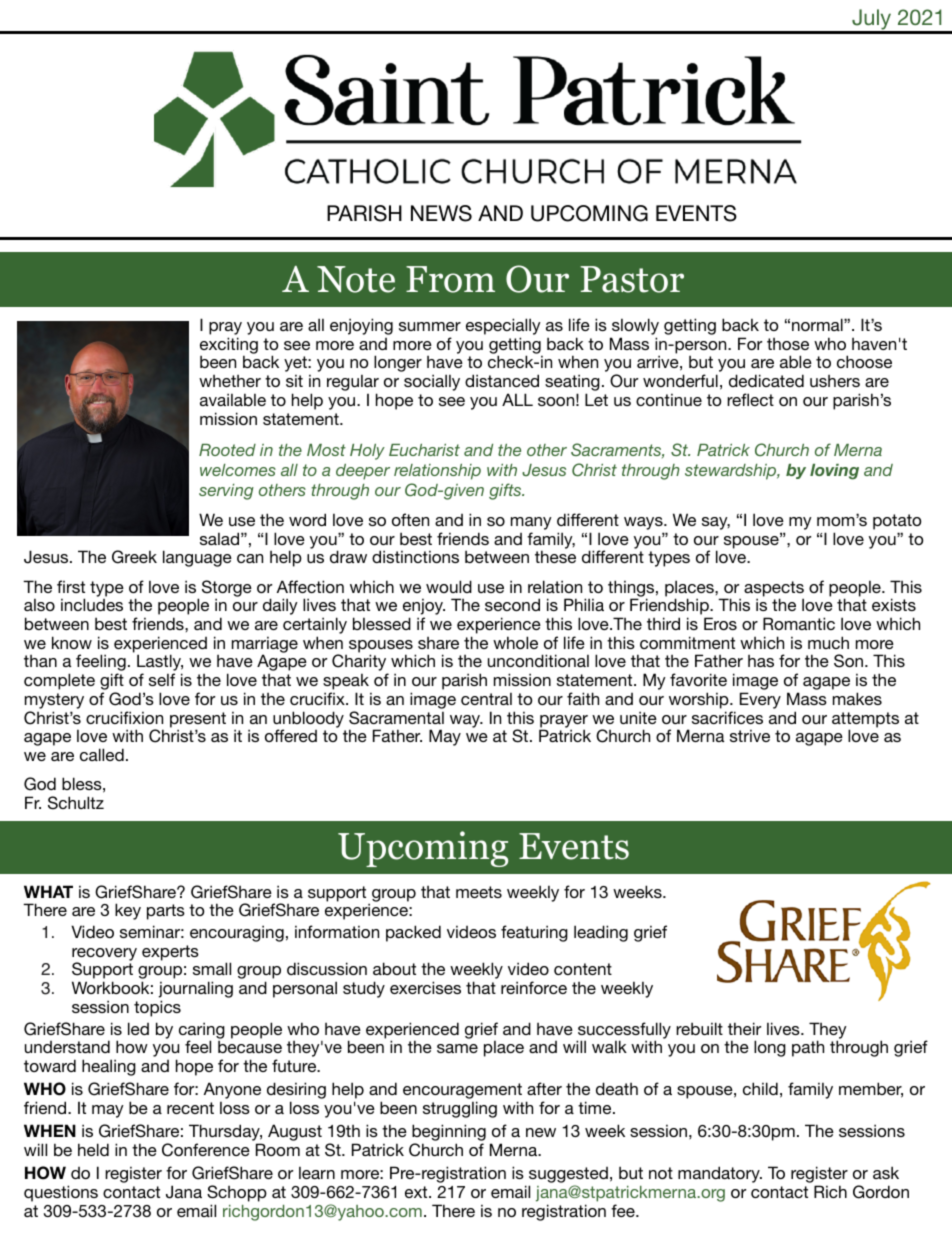 The width and height of the image is (952, 1233). I want to click on mandatory, so click(720, 1174).
